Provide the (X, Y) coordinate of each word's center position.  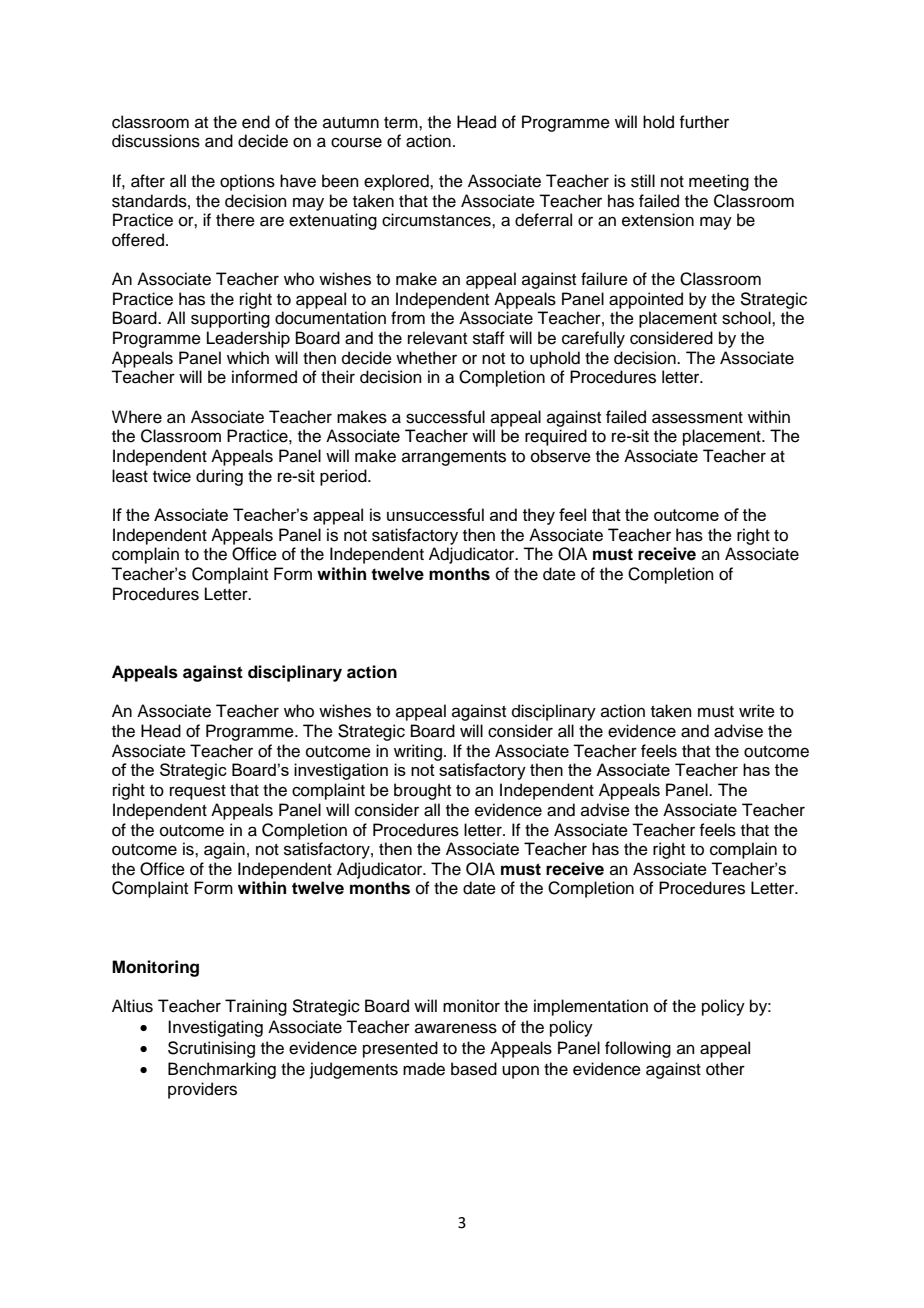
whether (426, 358)
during (219, 477)
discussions (156, 141)
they (539, 516)
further (704, 122)
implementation (591, 1007)
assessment (697, 418)
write (757, 711)
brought (422, 791)
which (248, 358)
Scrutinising (211, 1049)
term (402, 123)
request (198, 792)
